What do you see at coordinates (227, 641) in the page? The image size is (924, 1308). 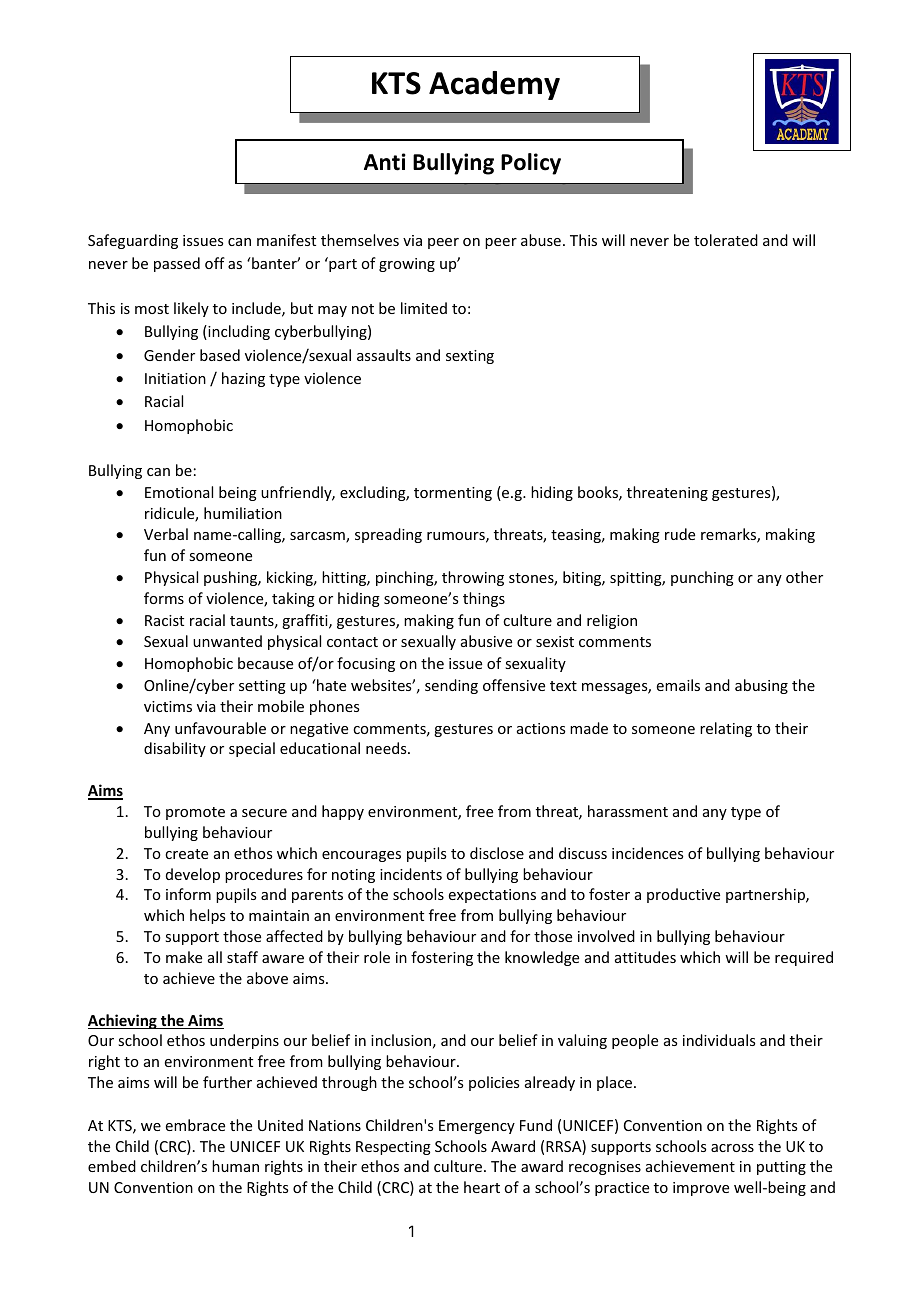 I see `unwanted` at bounding box center [227, 641].
